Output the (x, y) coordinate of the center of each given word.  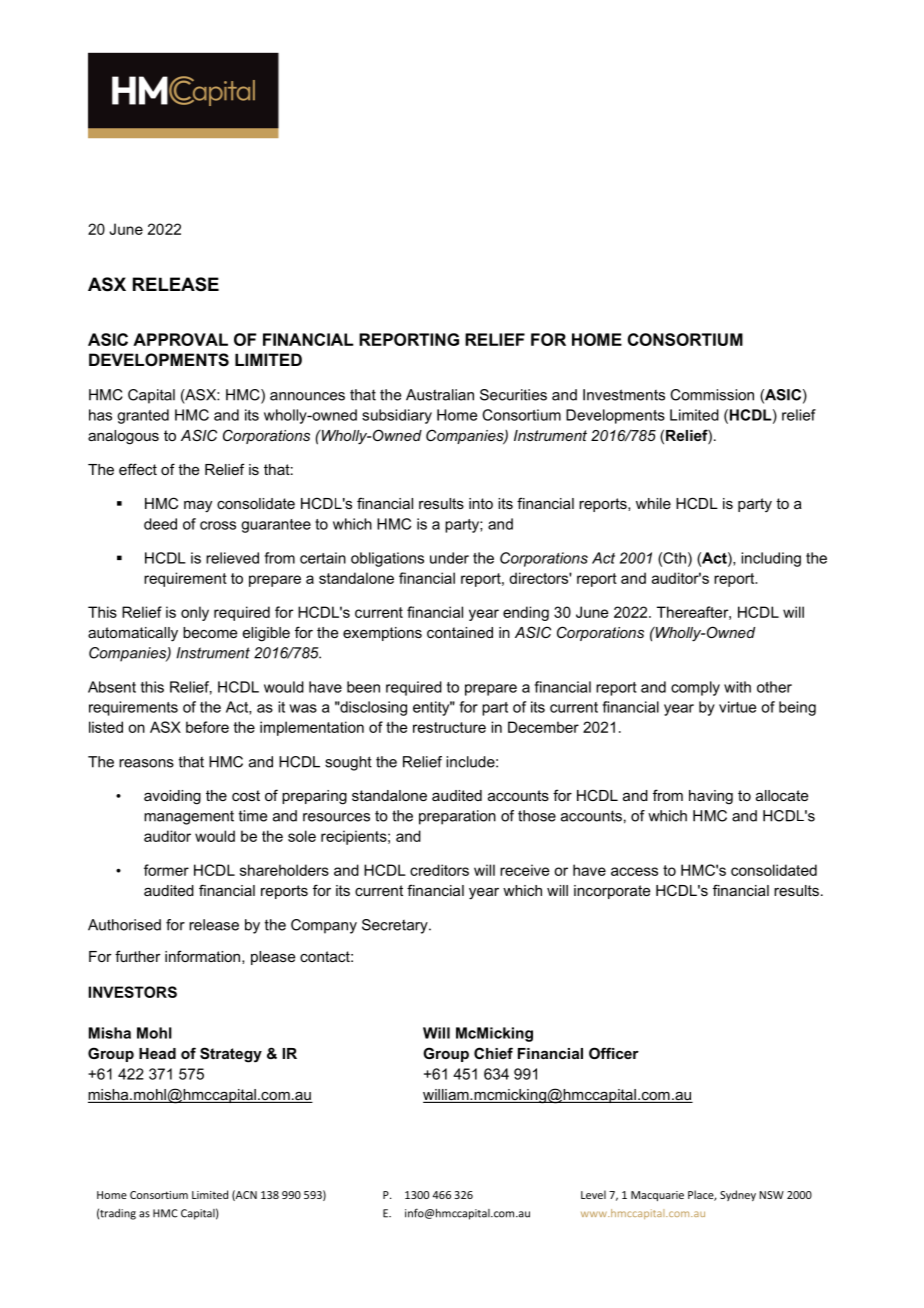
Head (157, 1053)
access (634, 871)
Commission (712, 395)
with (737, 687)
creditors (439, 870)
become (210, 632)
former (166, 870)
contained (460, 632)
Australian (440, 395)
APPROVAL (180, 339)
